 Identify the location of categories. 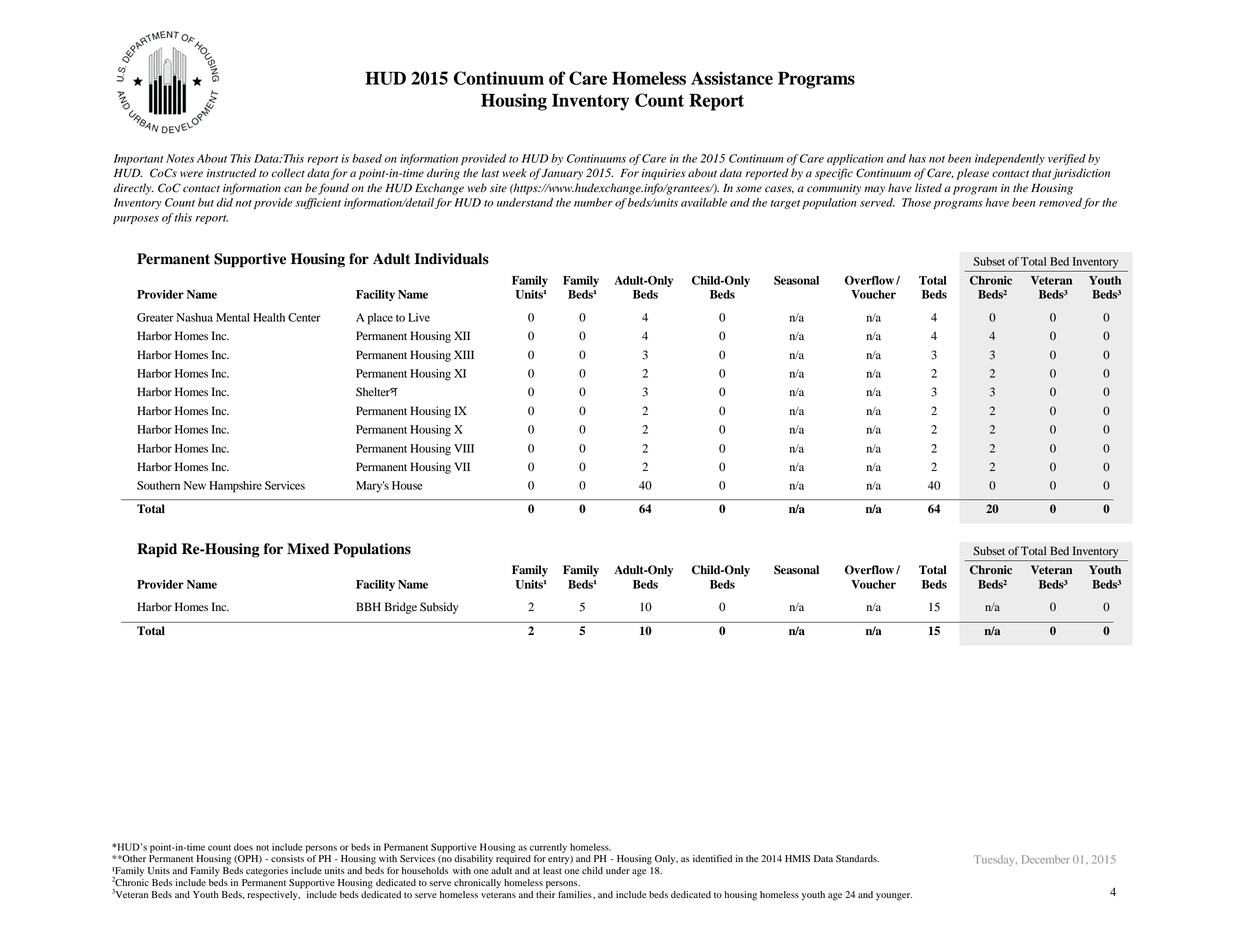
(267, 872).
